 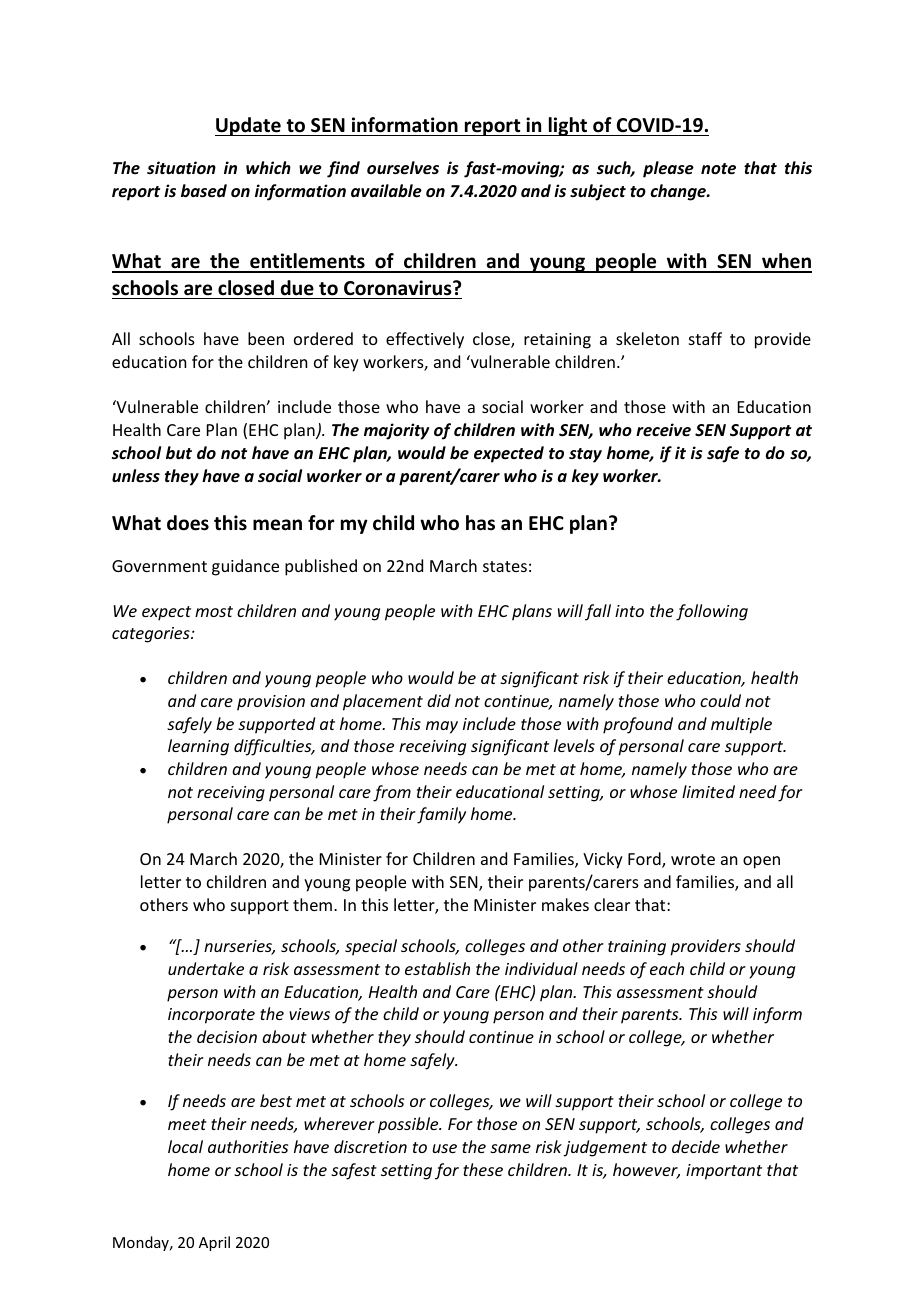 What do you see at coordinates (214, 1243) in the page?
I see `April` at bounding box center [214, 1243].
